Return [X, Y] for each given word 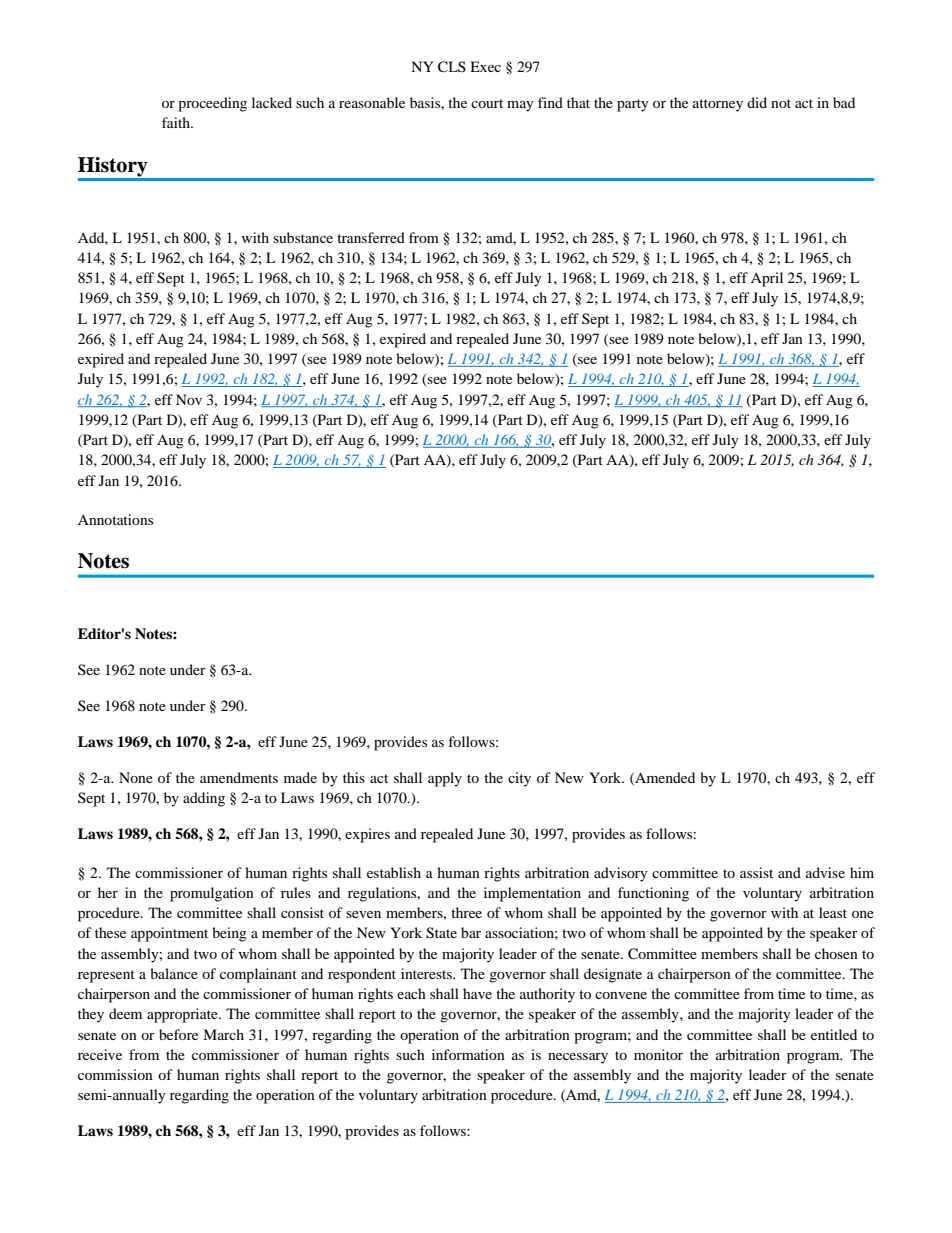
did [757, 102]
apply [445, 779]
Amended [664, 778]
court [487, 103]
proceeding [212, 104]
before [178, 1034]
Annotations [115, 519]
